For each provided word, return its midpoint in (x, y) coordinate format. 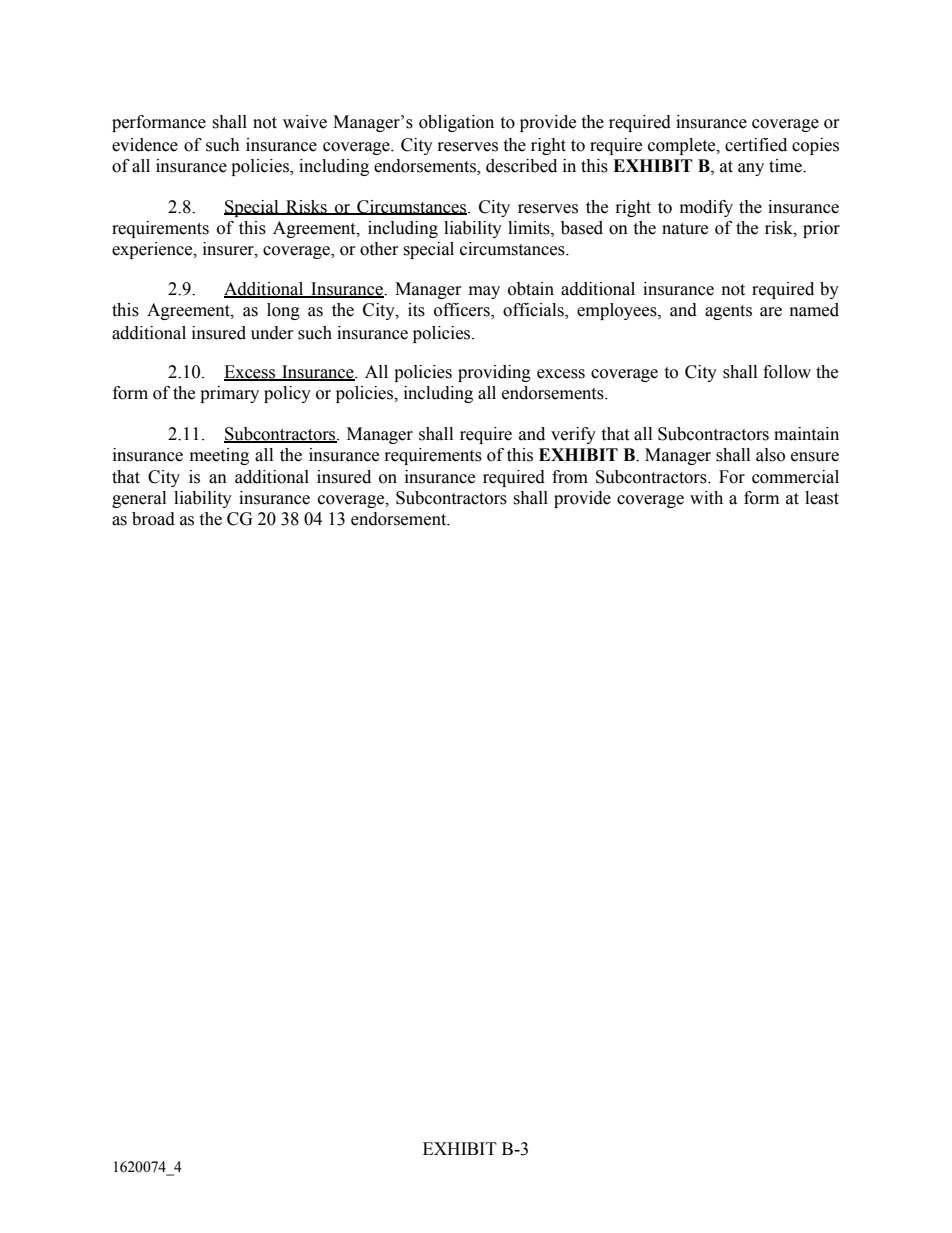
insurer (229, 249)
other (379, 249)
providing (494, 373)
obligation (456, 123)
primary (229, 394)
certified (756, 145)
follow (787, 372)
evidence (145, 145)
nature (685, 229)
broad (153, 519)
